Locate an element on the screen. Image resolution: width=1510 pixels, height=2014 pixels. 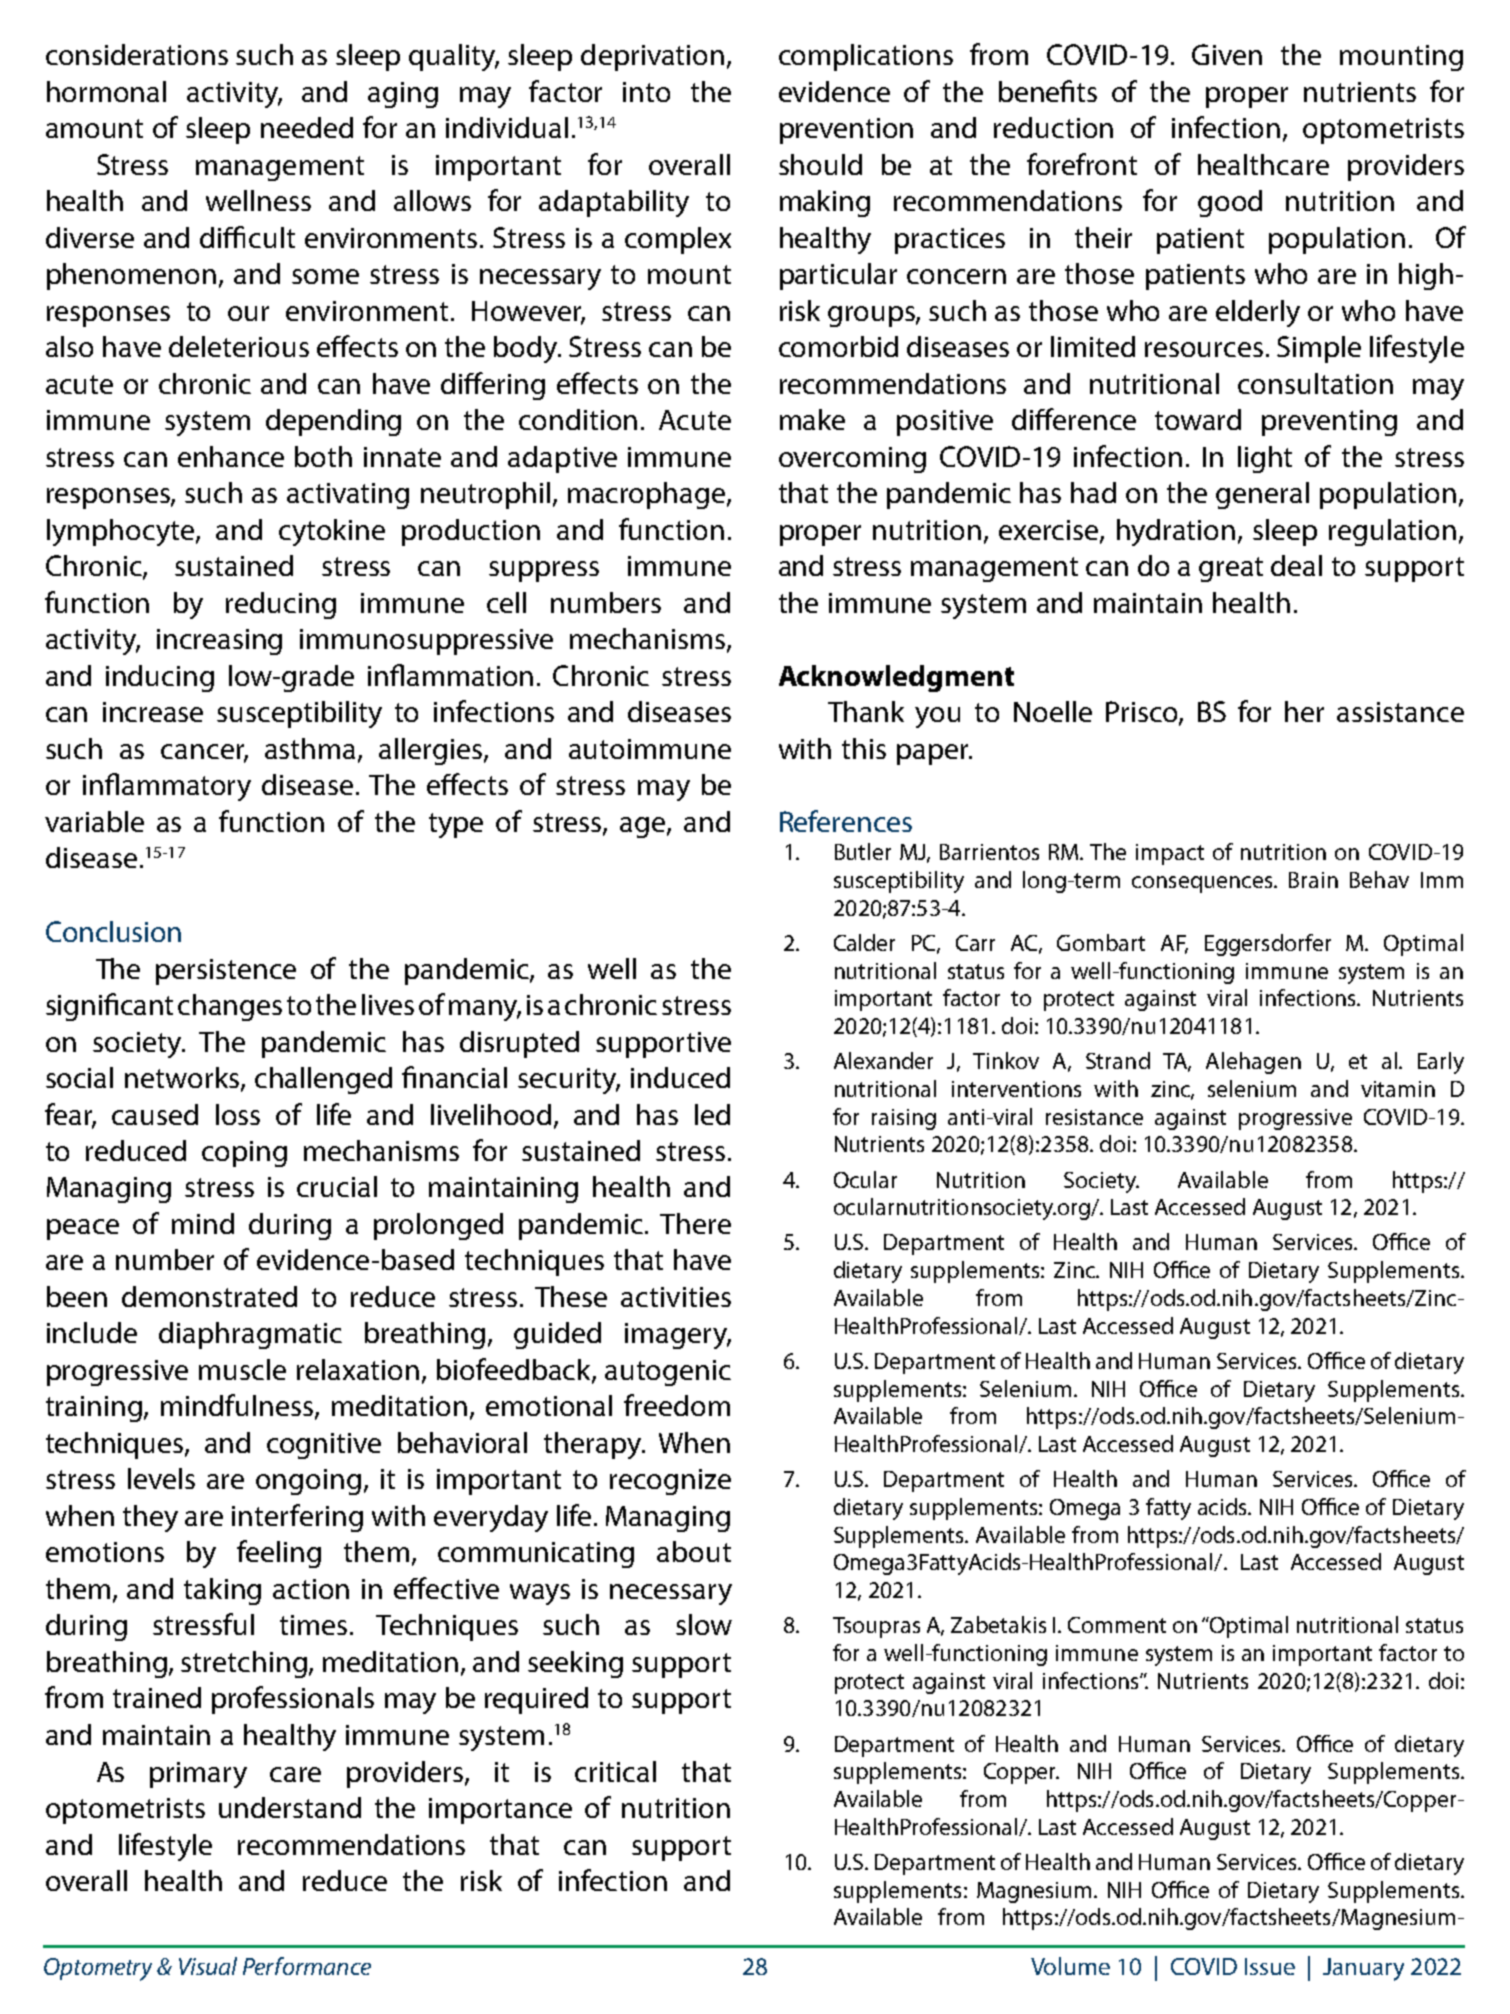
vitamin is located at coordinates (1398, 1089).
